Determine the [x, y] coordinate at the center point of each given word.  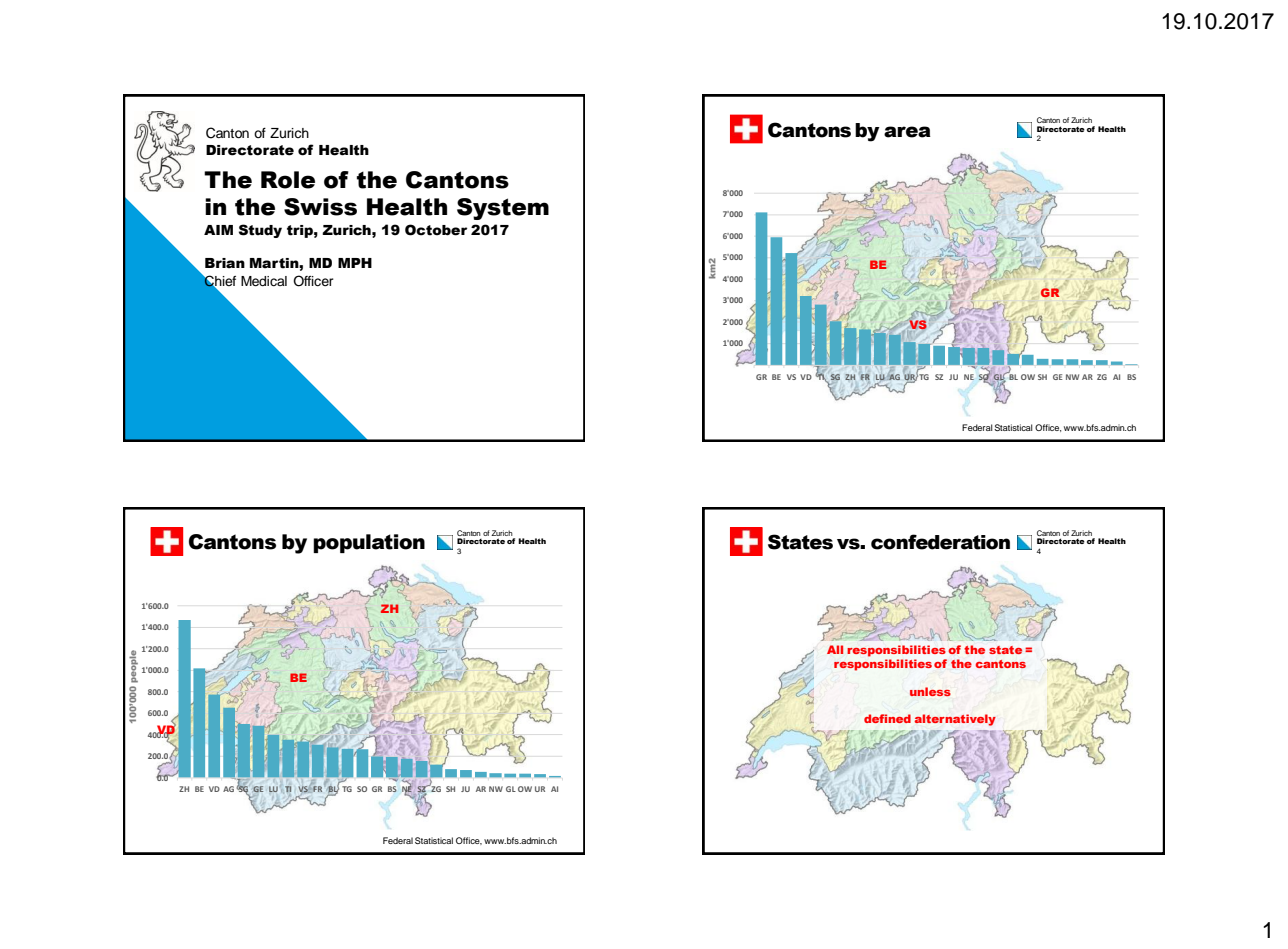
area [907, 132]
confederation [940, 542]
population [369, 543]
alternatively [955, 720]
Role [288, 180]
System [503, 209]
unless [930, 691]
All [835, 649]
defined [887, 718]
